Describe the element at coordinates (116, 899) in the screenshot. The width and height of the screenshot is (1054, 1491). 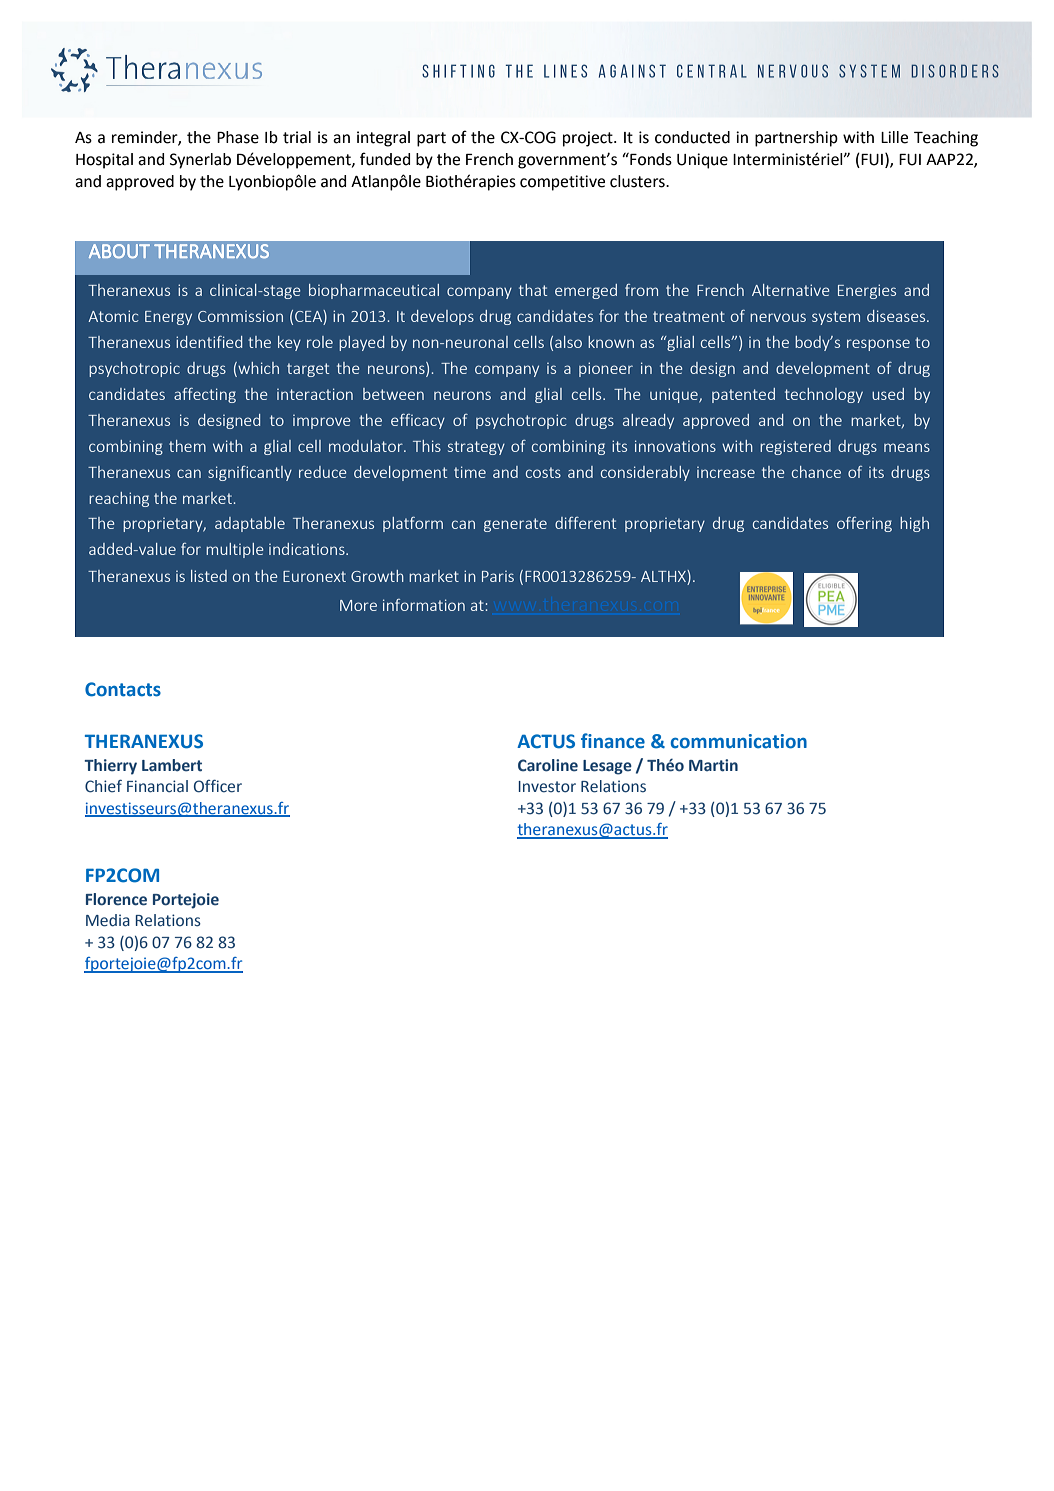
I see `Florence` at that location.
